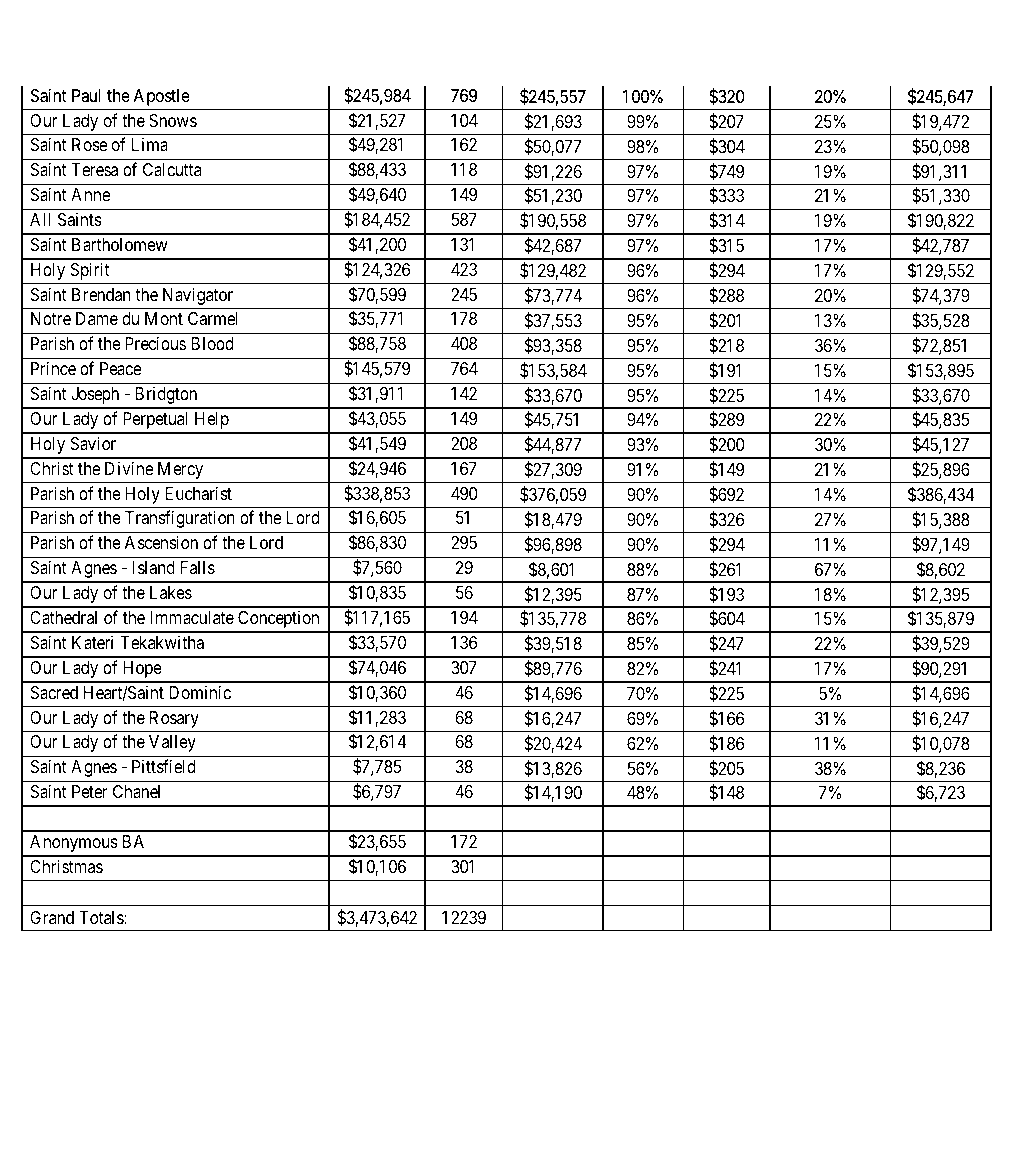 This screenshot has height=1176, width=1016. What do you see at coordinates (164, 766) in the screenshot?
I see `Pittsfield` at bounding box center [164, 766].
